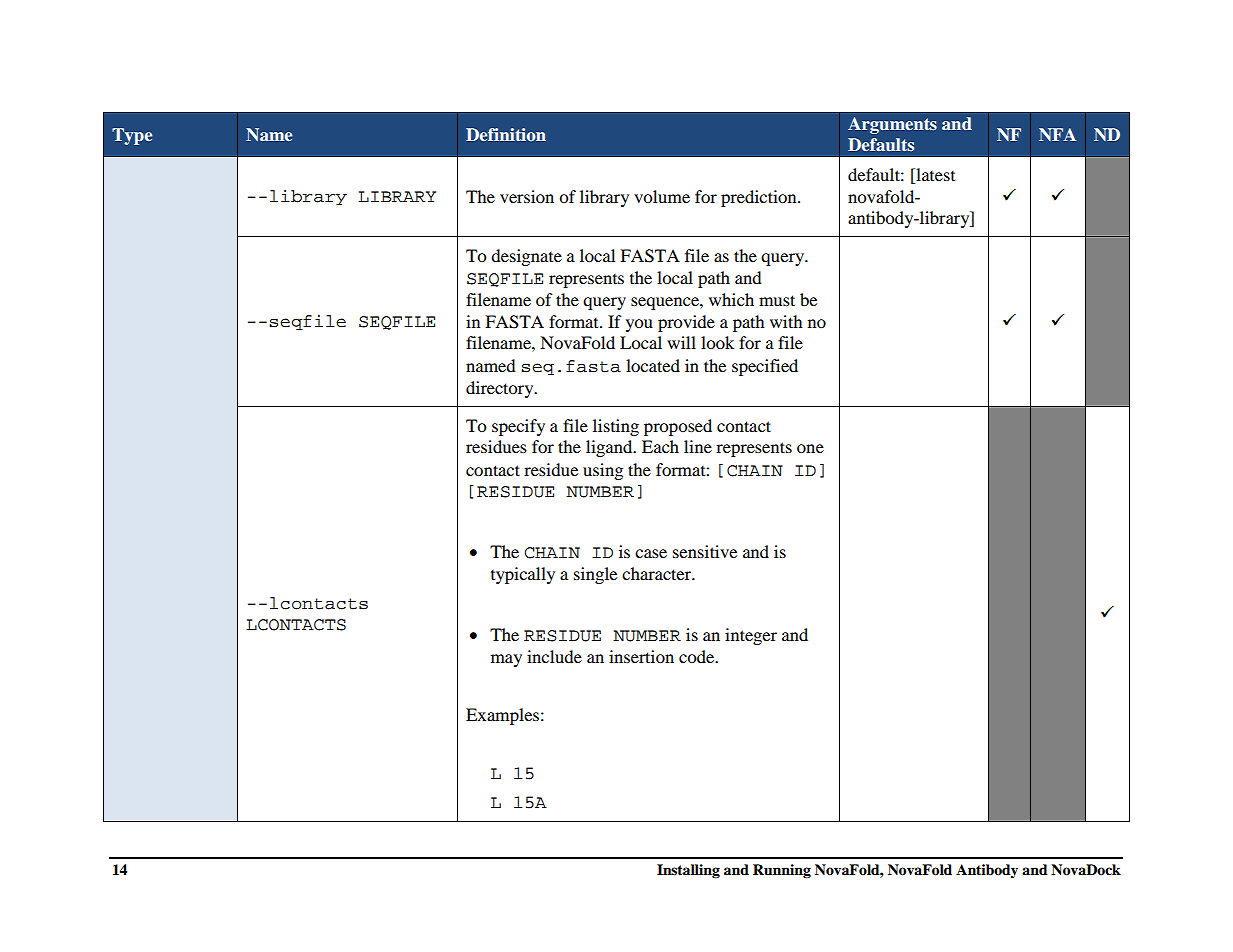 This screenshot has height=952, width=1233. What do you see at coordinates (603, 471) in the screenshot?
I see `using` at bounding box center [603, 471].
